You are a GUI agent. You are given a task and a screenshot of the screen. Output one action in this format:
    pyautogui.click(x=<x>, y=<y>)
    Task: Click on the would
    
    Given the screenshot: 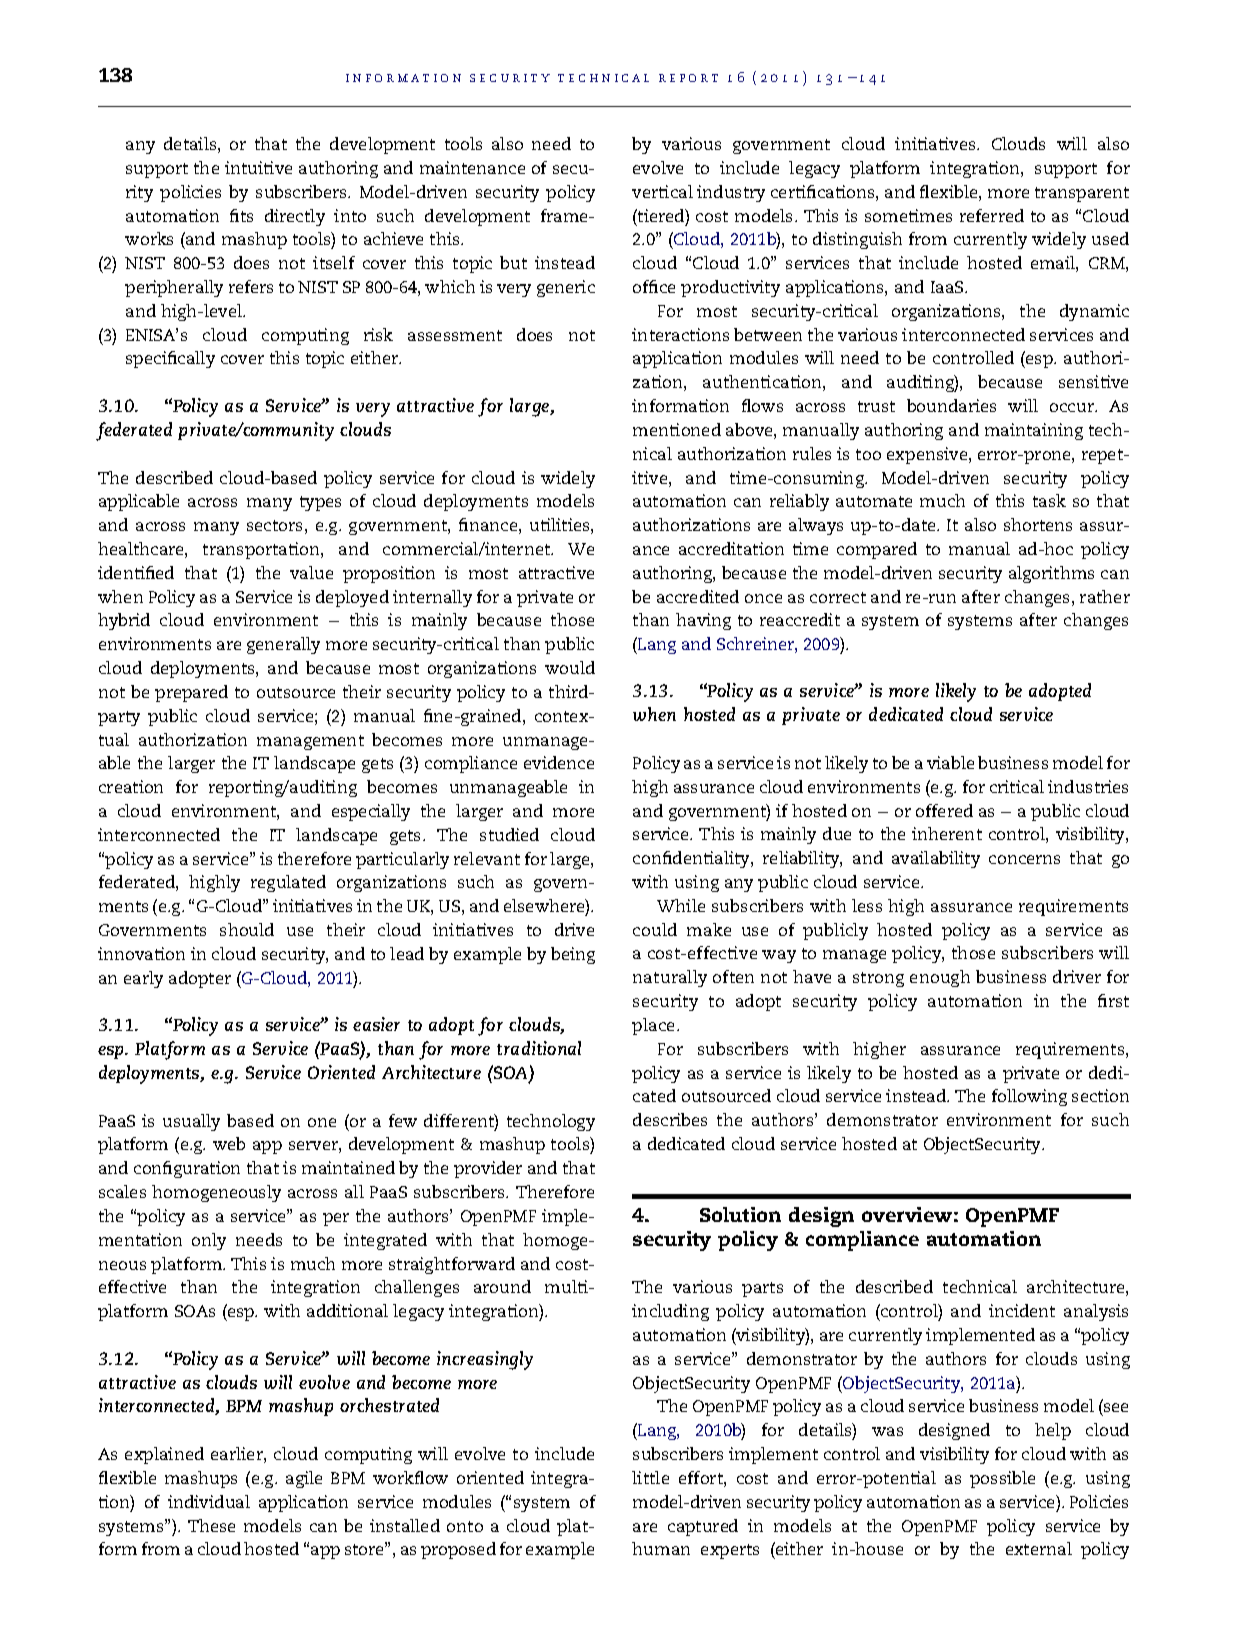 What is the action you would take?
    pyautogui.click(x=570, y=667)
